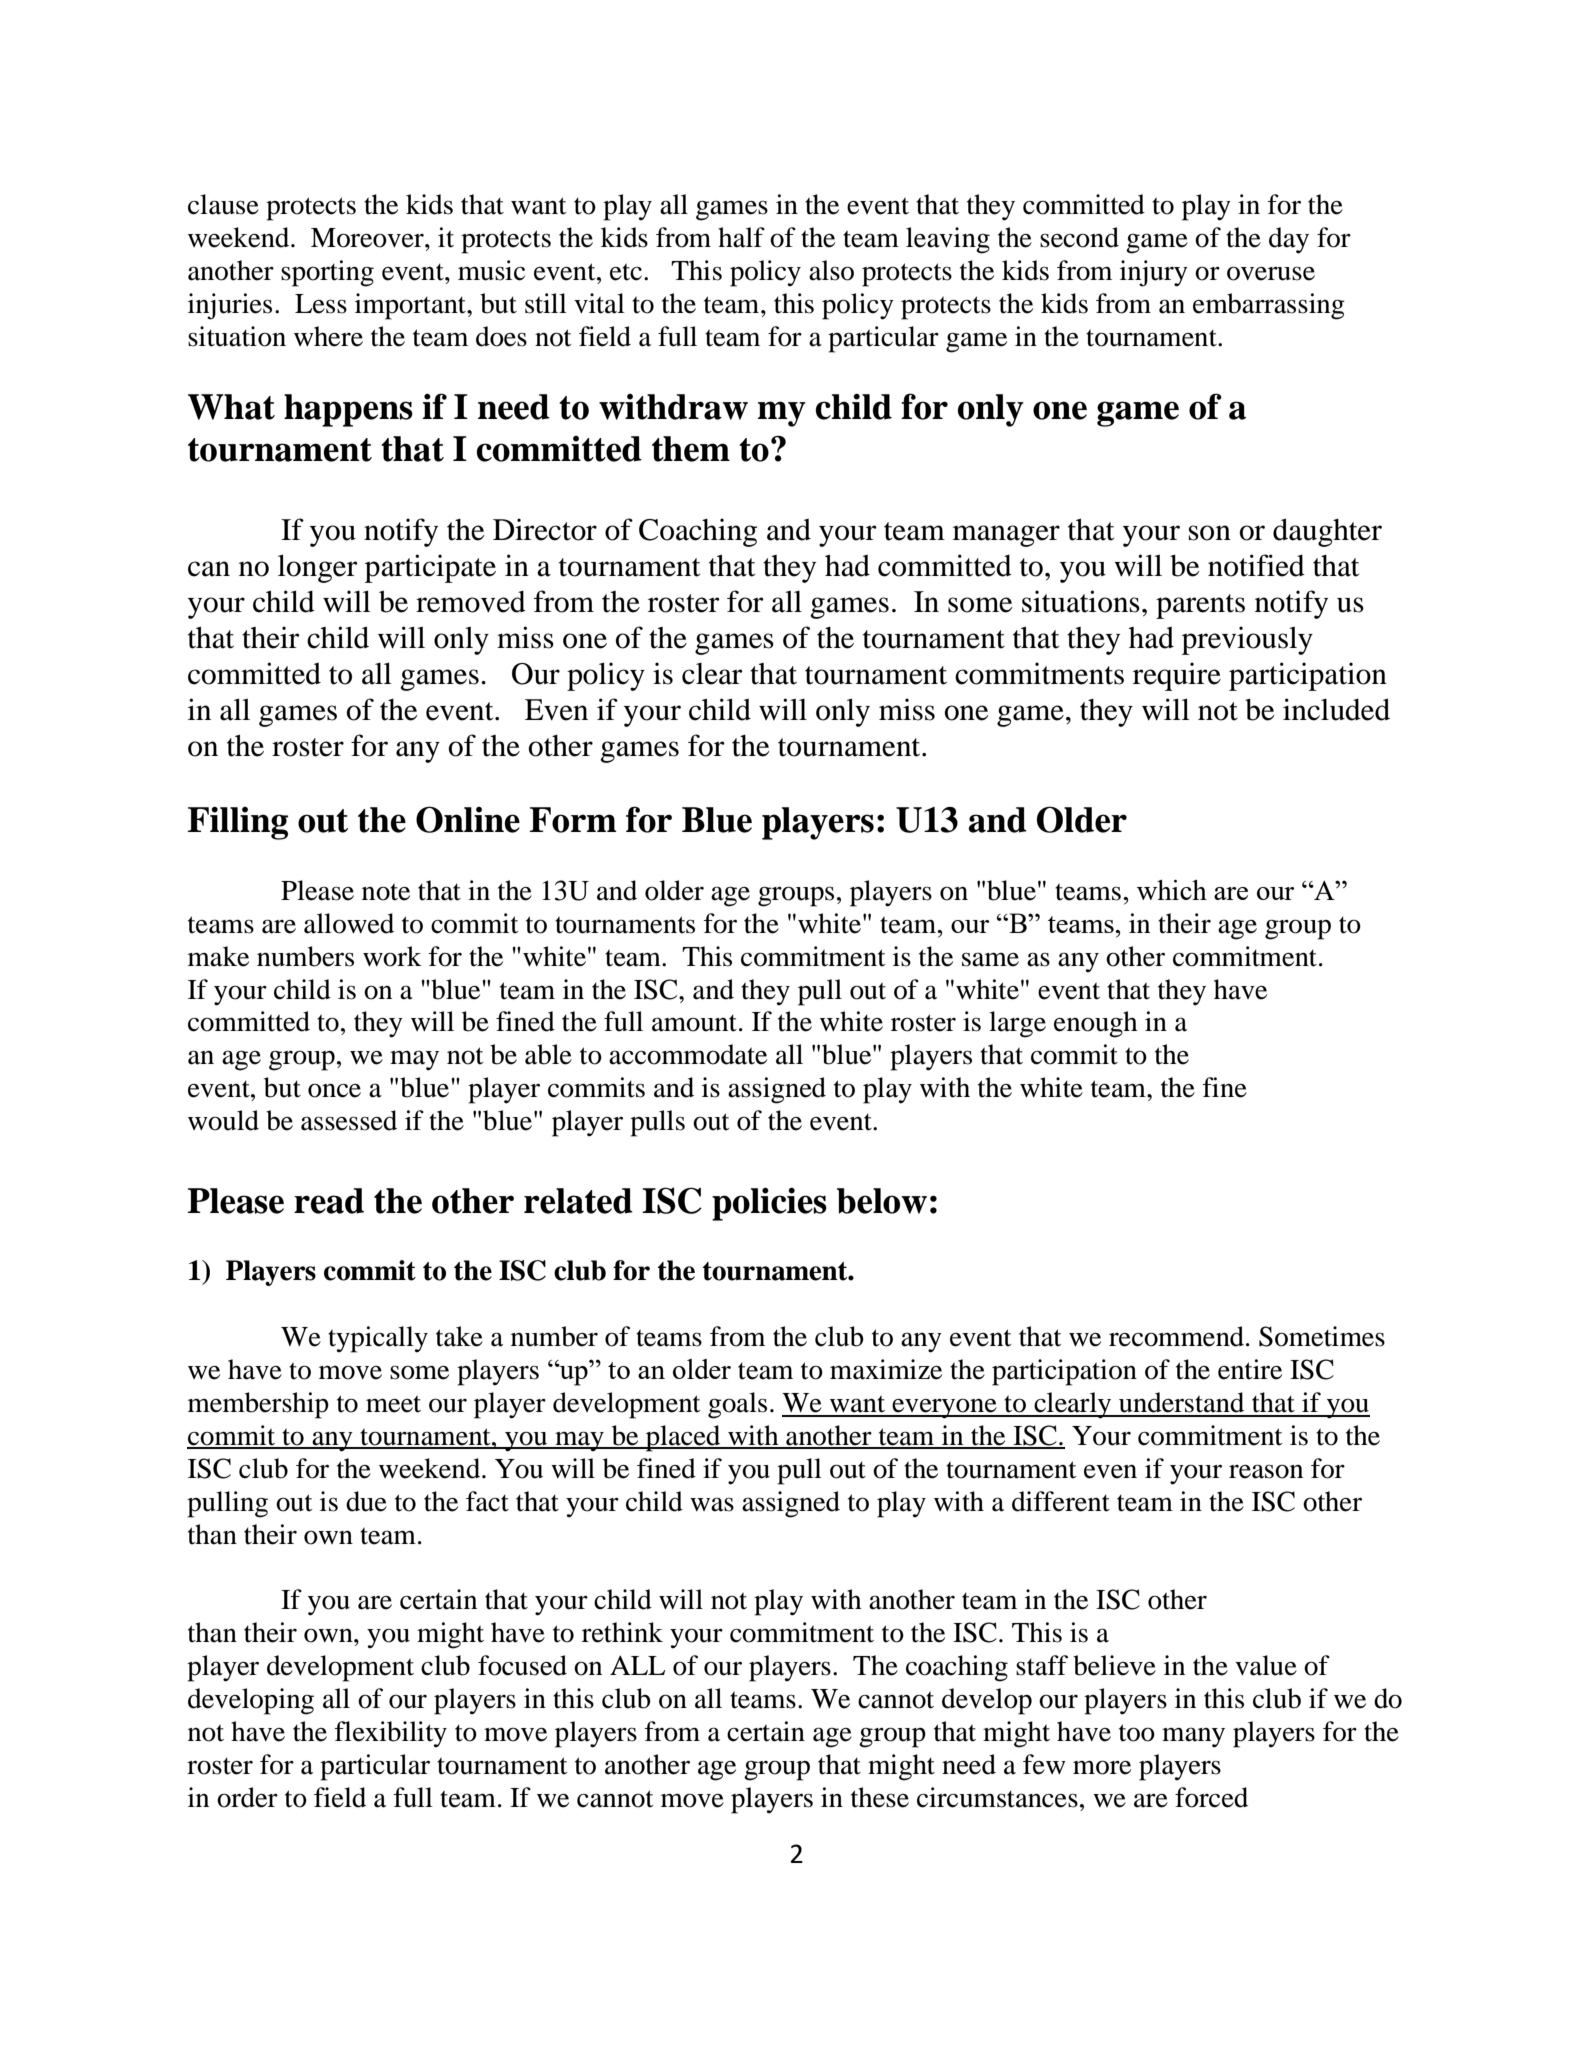 Image resolution: width=1593 pixels, height=2062 pixels. What do you see at coordinates (1096, 1024) in the image?
I see `enough` at bounding box center [1096, 1024].
